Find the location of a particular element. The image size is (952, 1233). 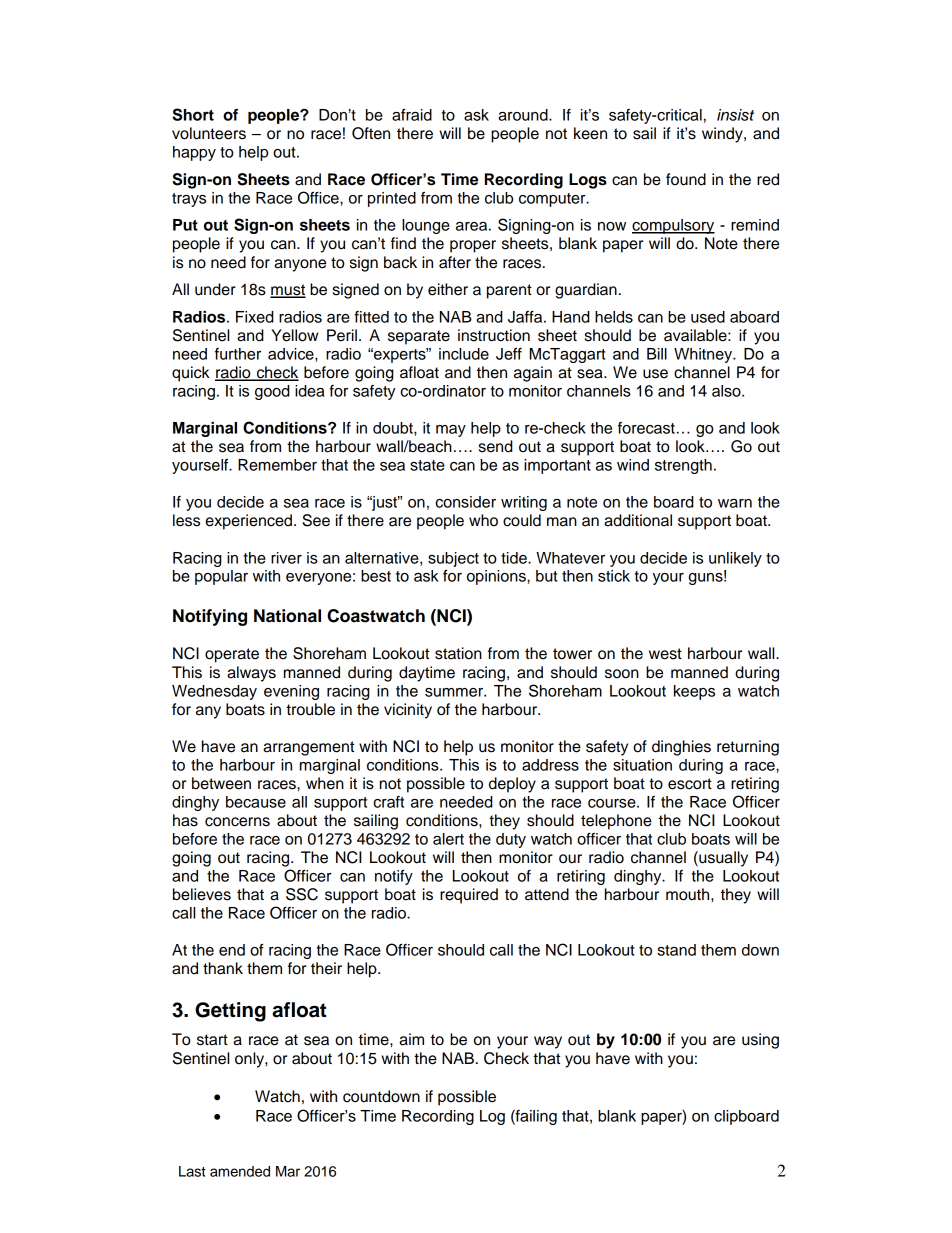

operate is located at coordinates (232, 655).
